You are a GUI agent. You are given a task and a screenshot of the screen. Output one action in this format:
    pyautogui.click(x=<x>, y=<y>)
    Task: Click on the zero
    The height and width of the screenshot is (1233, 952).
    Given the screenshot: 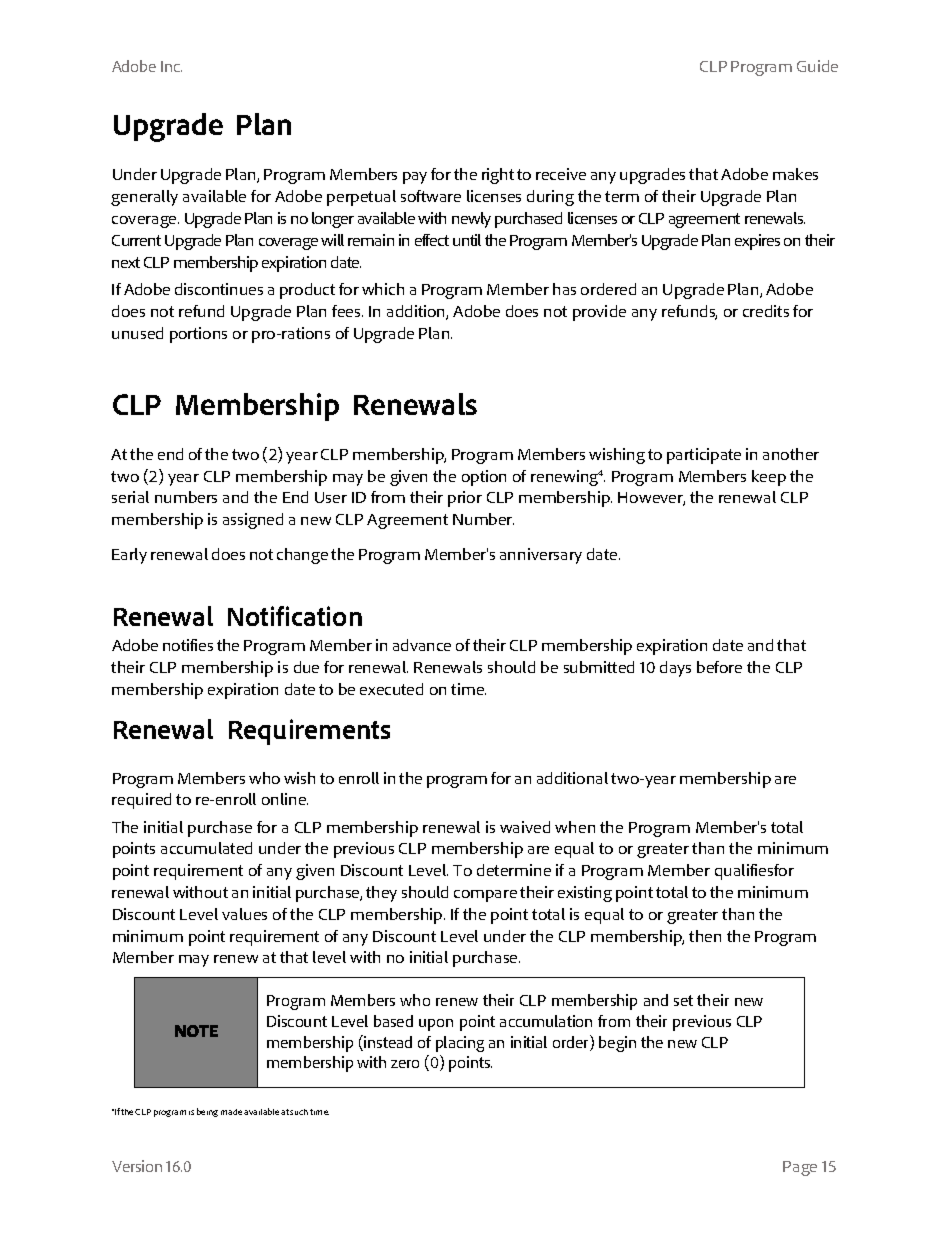 What is the action you would take?
    pyautogui.click(x=405, y=1064)
